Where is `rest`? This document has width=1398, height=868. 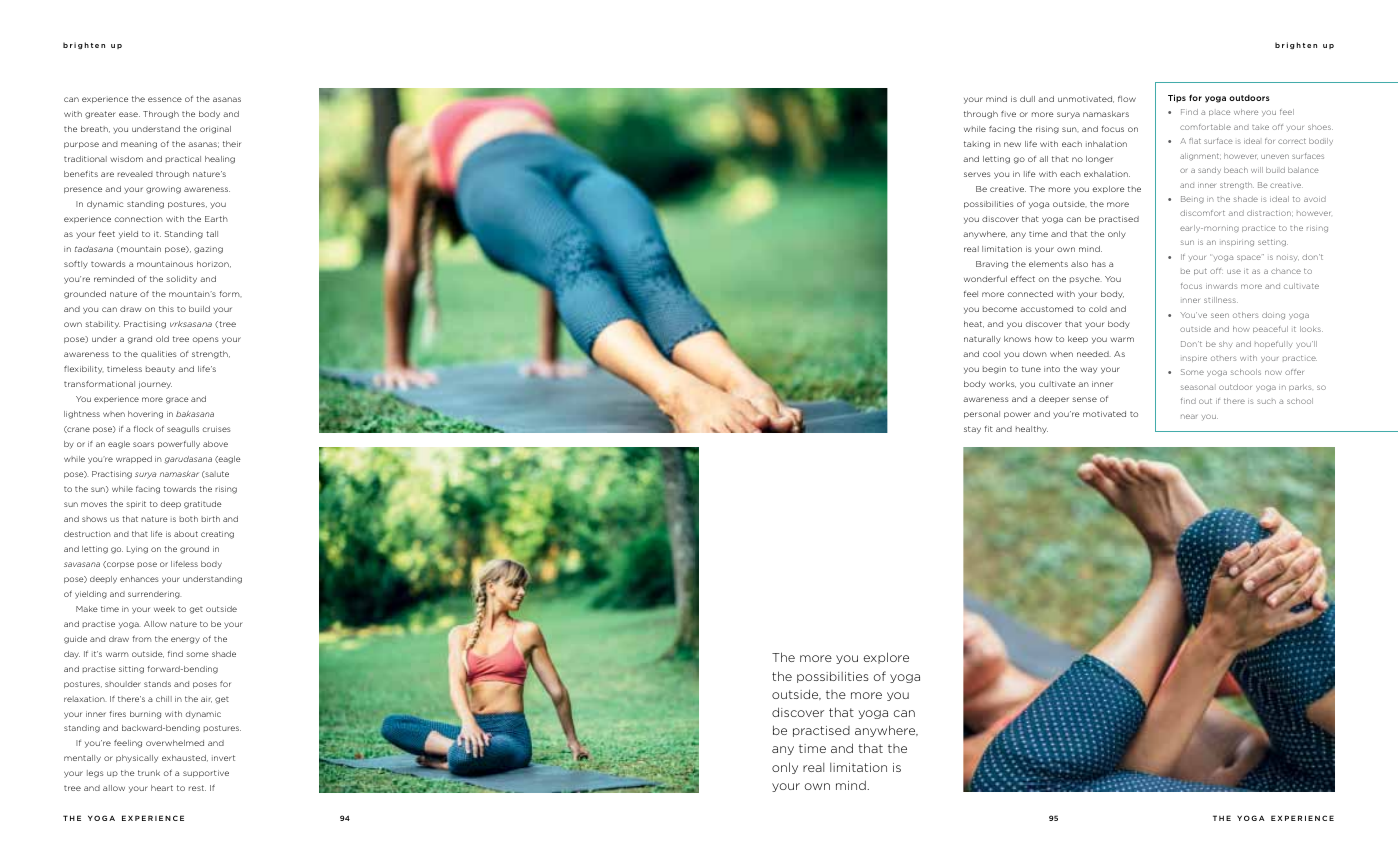
rest is located at coordinates (197, 788).
